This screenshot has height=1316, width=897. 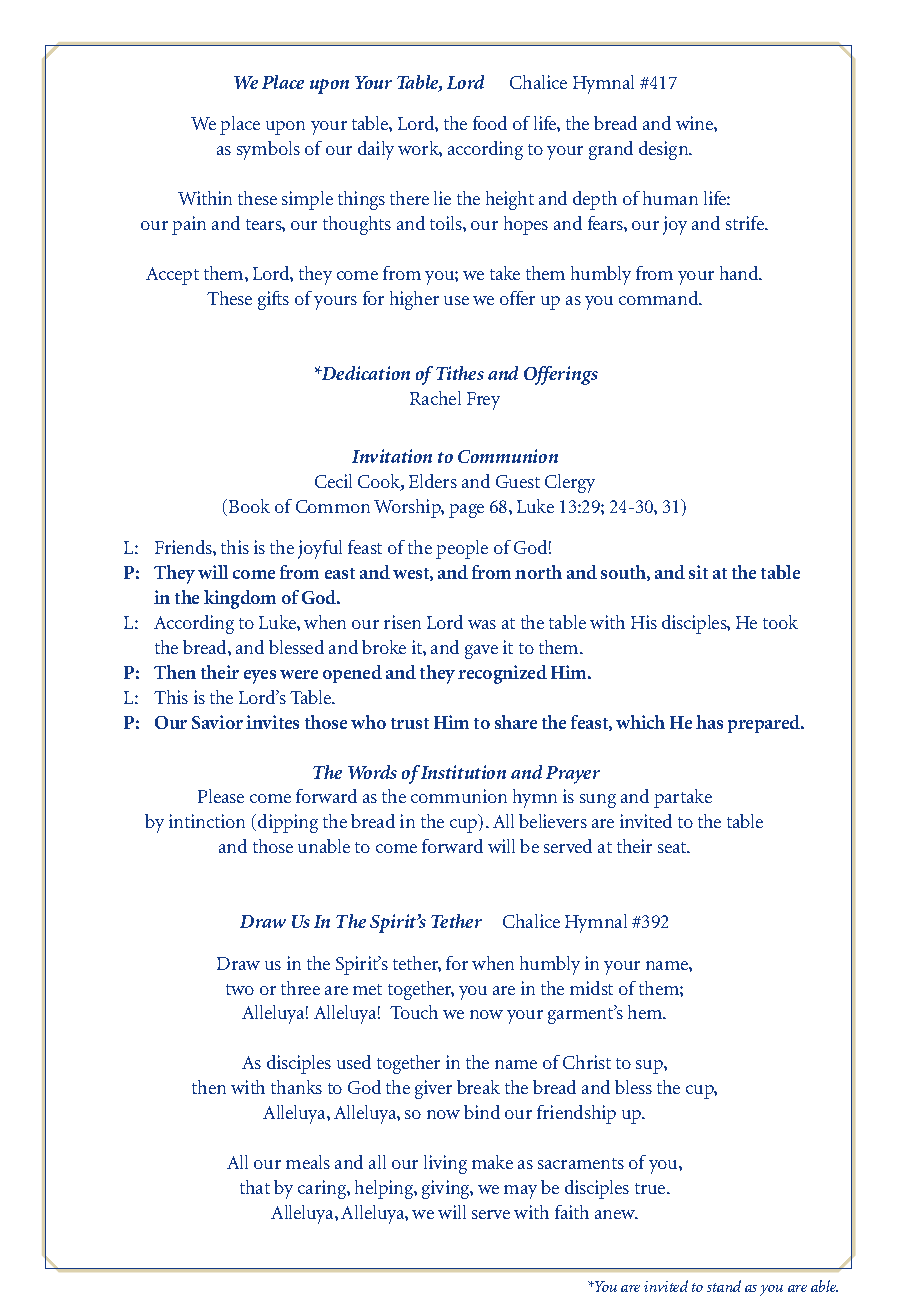 What do you see at coordinates (483, 401) in the screenshot?
I see `Frey` at bounding box center [483, 401].
